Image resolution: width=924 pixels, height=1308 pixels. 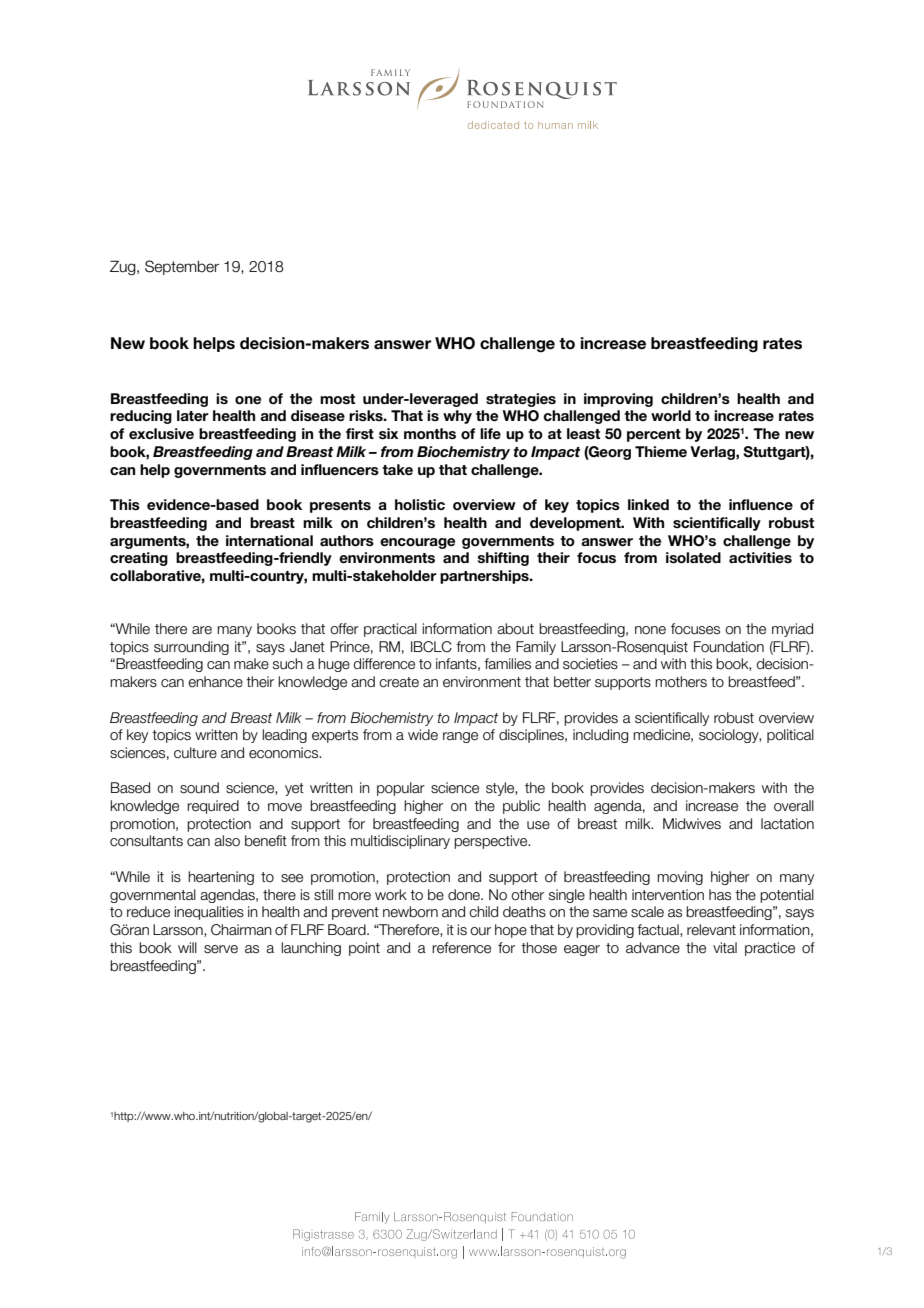 What do you see at coordinates (648, 504) in the screenshot?
I see `linked` at bounding box center [648, 504].
